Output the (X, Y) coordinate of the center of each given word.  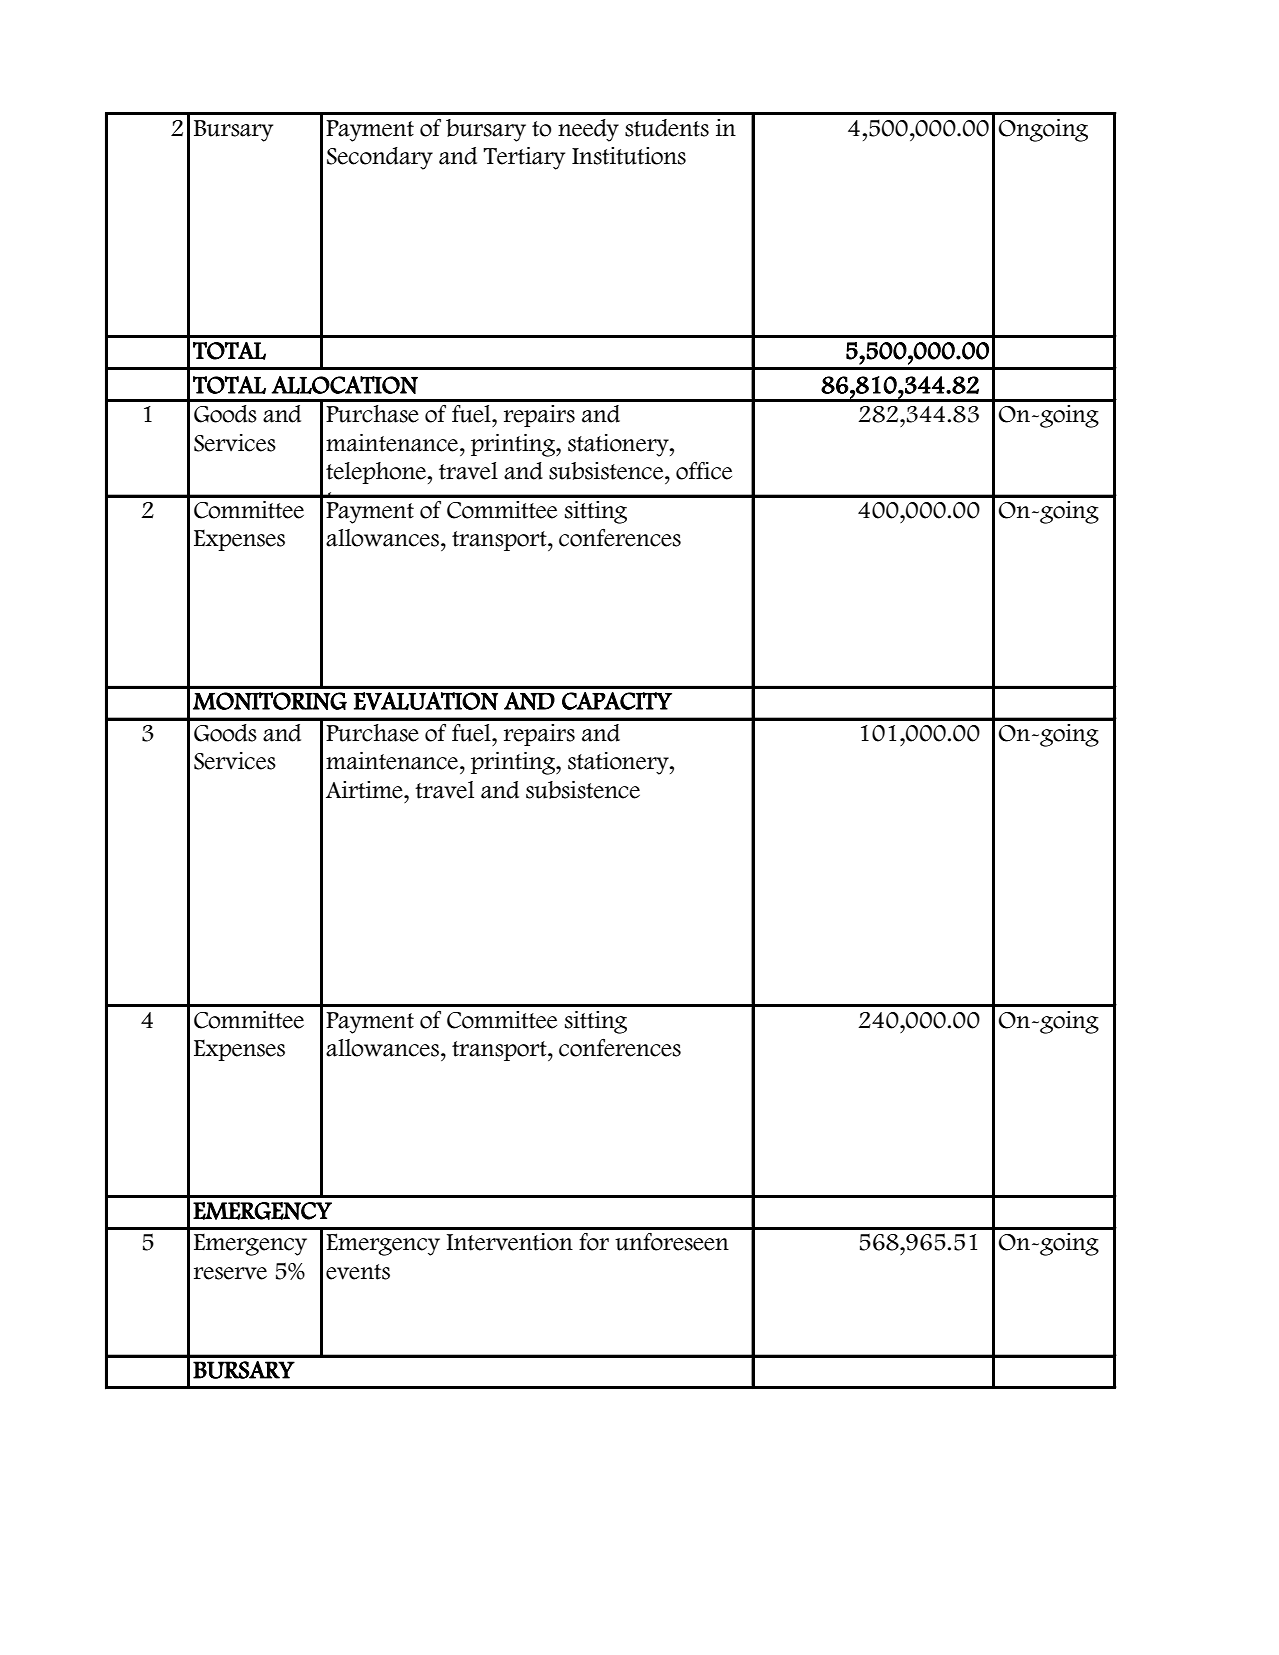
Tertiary (524, 158)
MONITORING (270, 701)
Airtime (365, 790)
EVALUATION (426, 701)
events (358, 1272)
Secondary (380, 158)
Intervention (510, 1242)
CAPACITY (617, 701)
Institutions (629, 156)
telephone (377, 473)
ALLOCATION (344, 385)
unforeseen (672, 1242)
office (704, 470)
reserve (230, 1273)
